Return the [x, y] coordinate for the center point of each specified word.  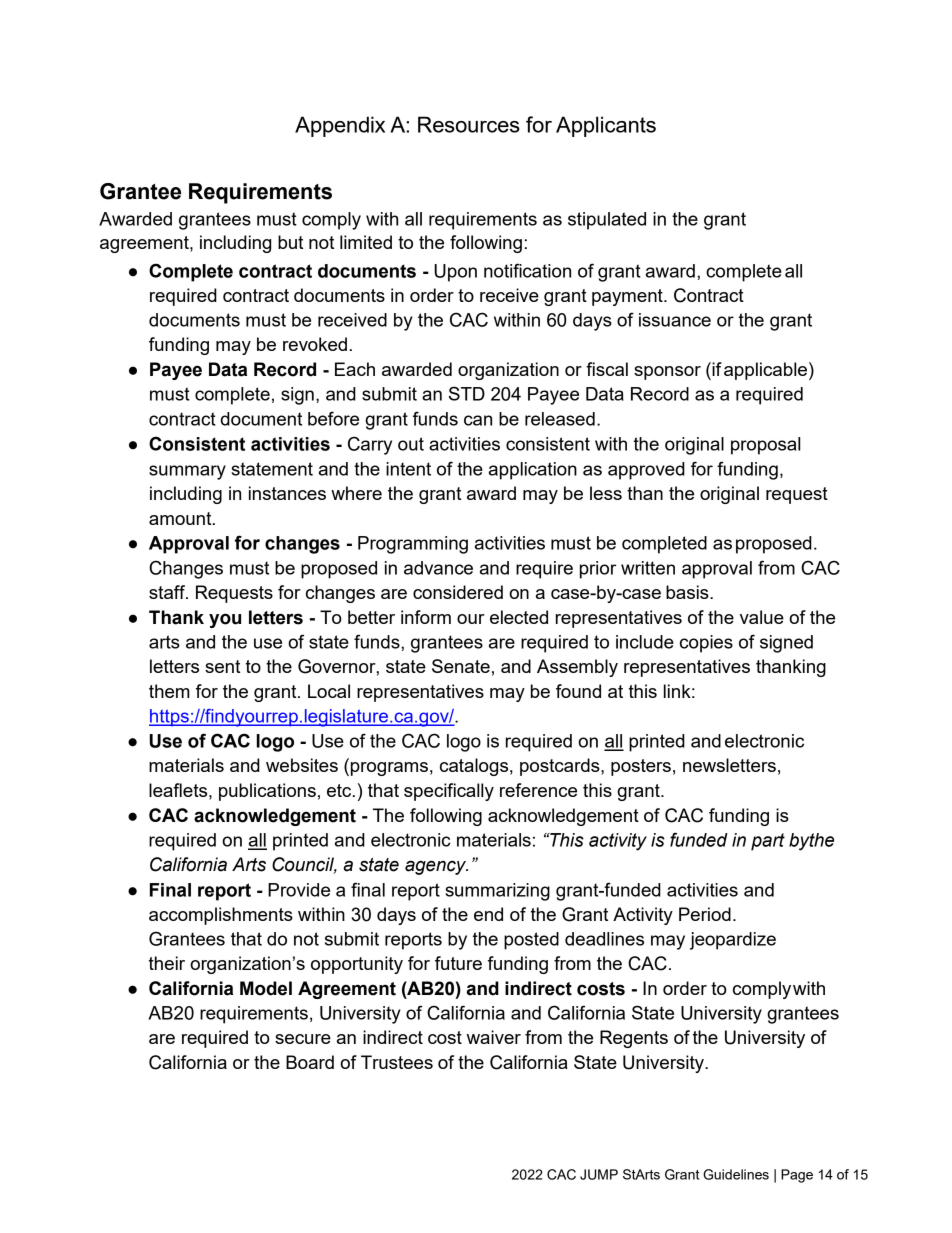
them [169, 691]
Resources [469, 124]
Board [310, 1062]
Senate [461, 666]
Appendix [340, 126]
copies [706, 644]
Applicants [606, 126]
